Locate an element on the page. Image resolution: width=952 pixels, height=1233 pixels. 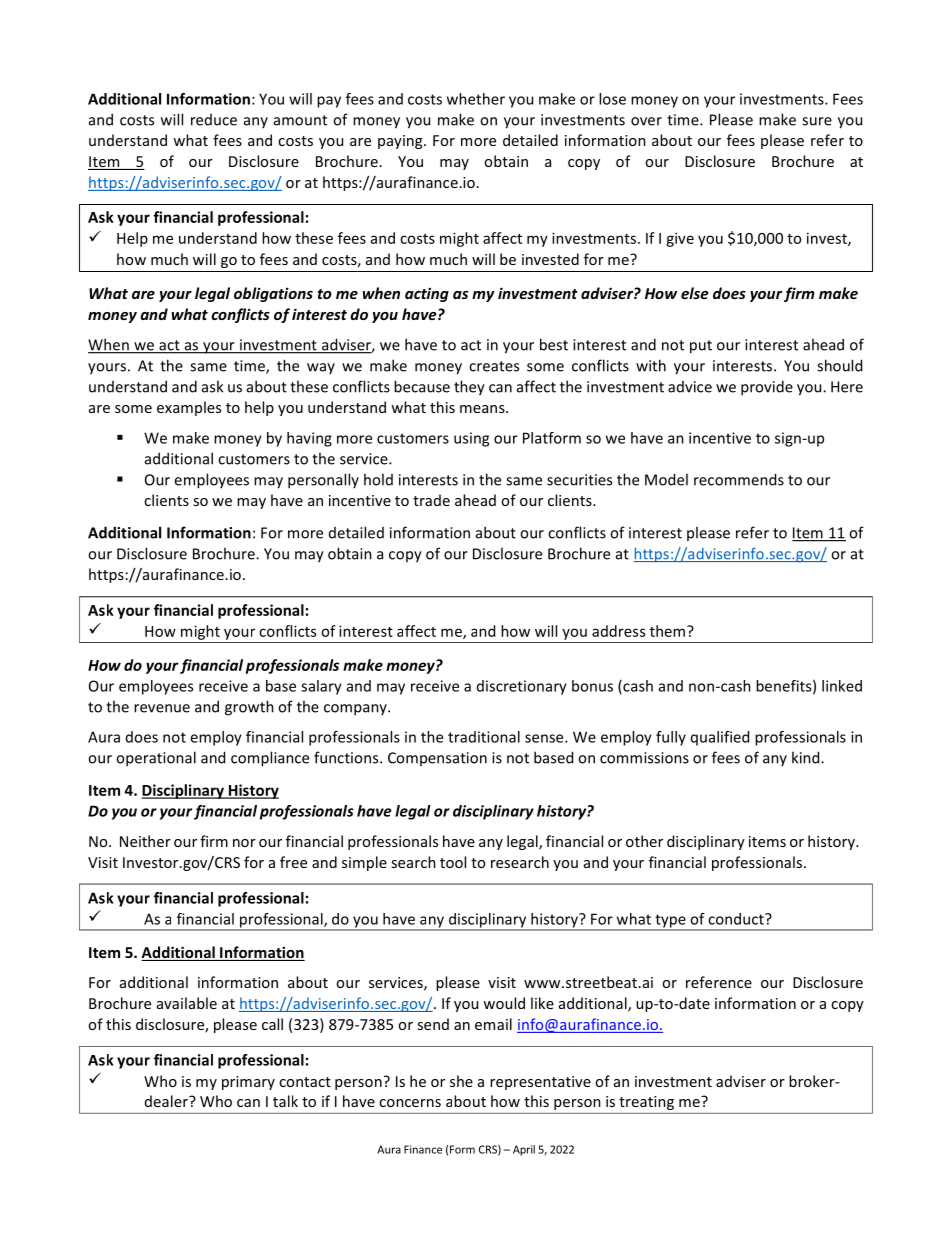
whether is located at coordinates (476, 99).
